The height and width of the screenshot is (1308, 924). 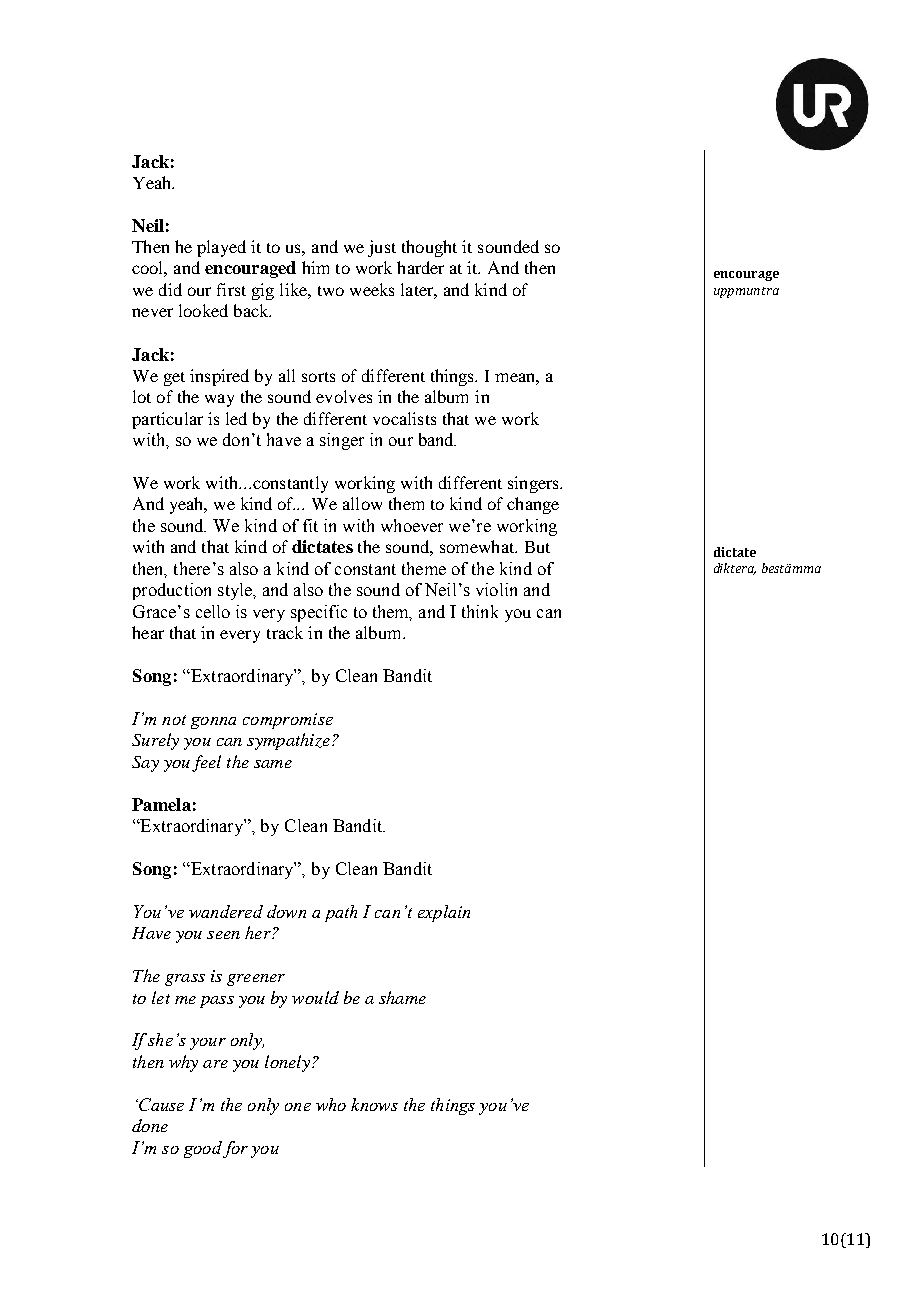 I want to click on explain, so click(x=444, y=913).
